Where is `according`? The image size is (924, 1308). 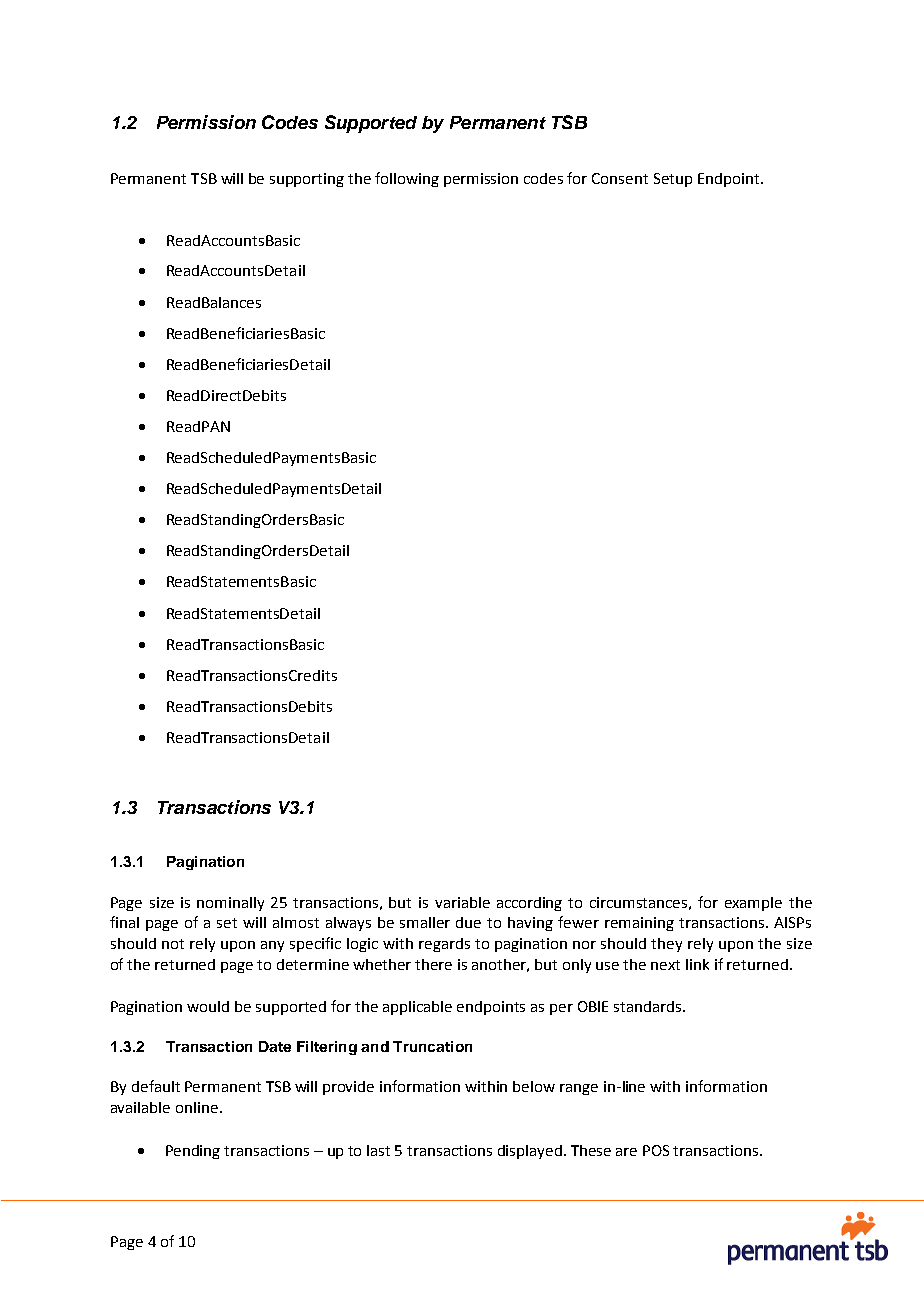 according is located at coordinates (529, 904).
